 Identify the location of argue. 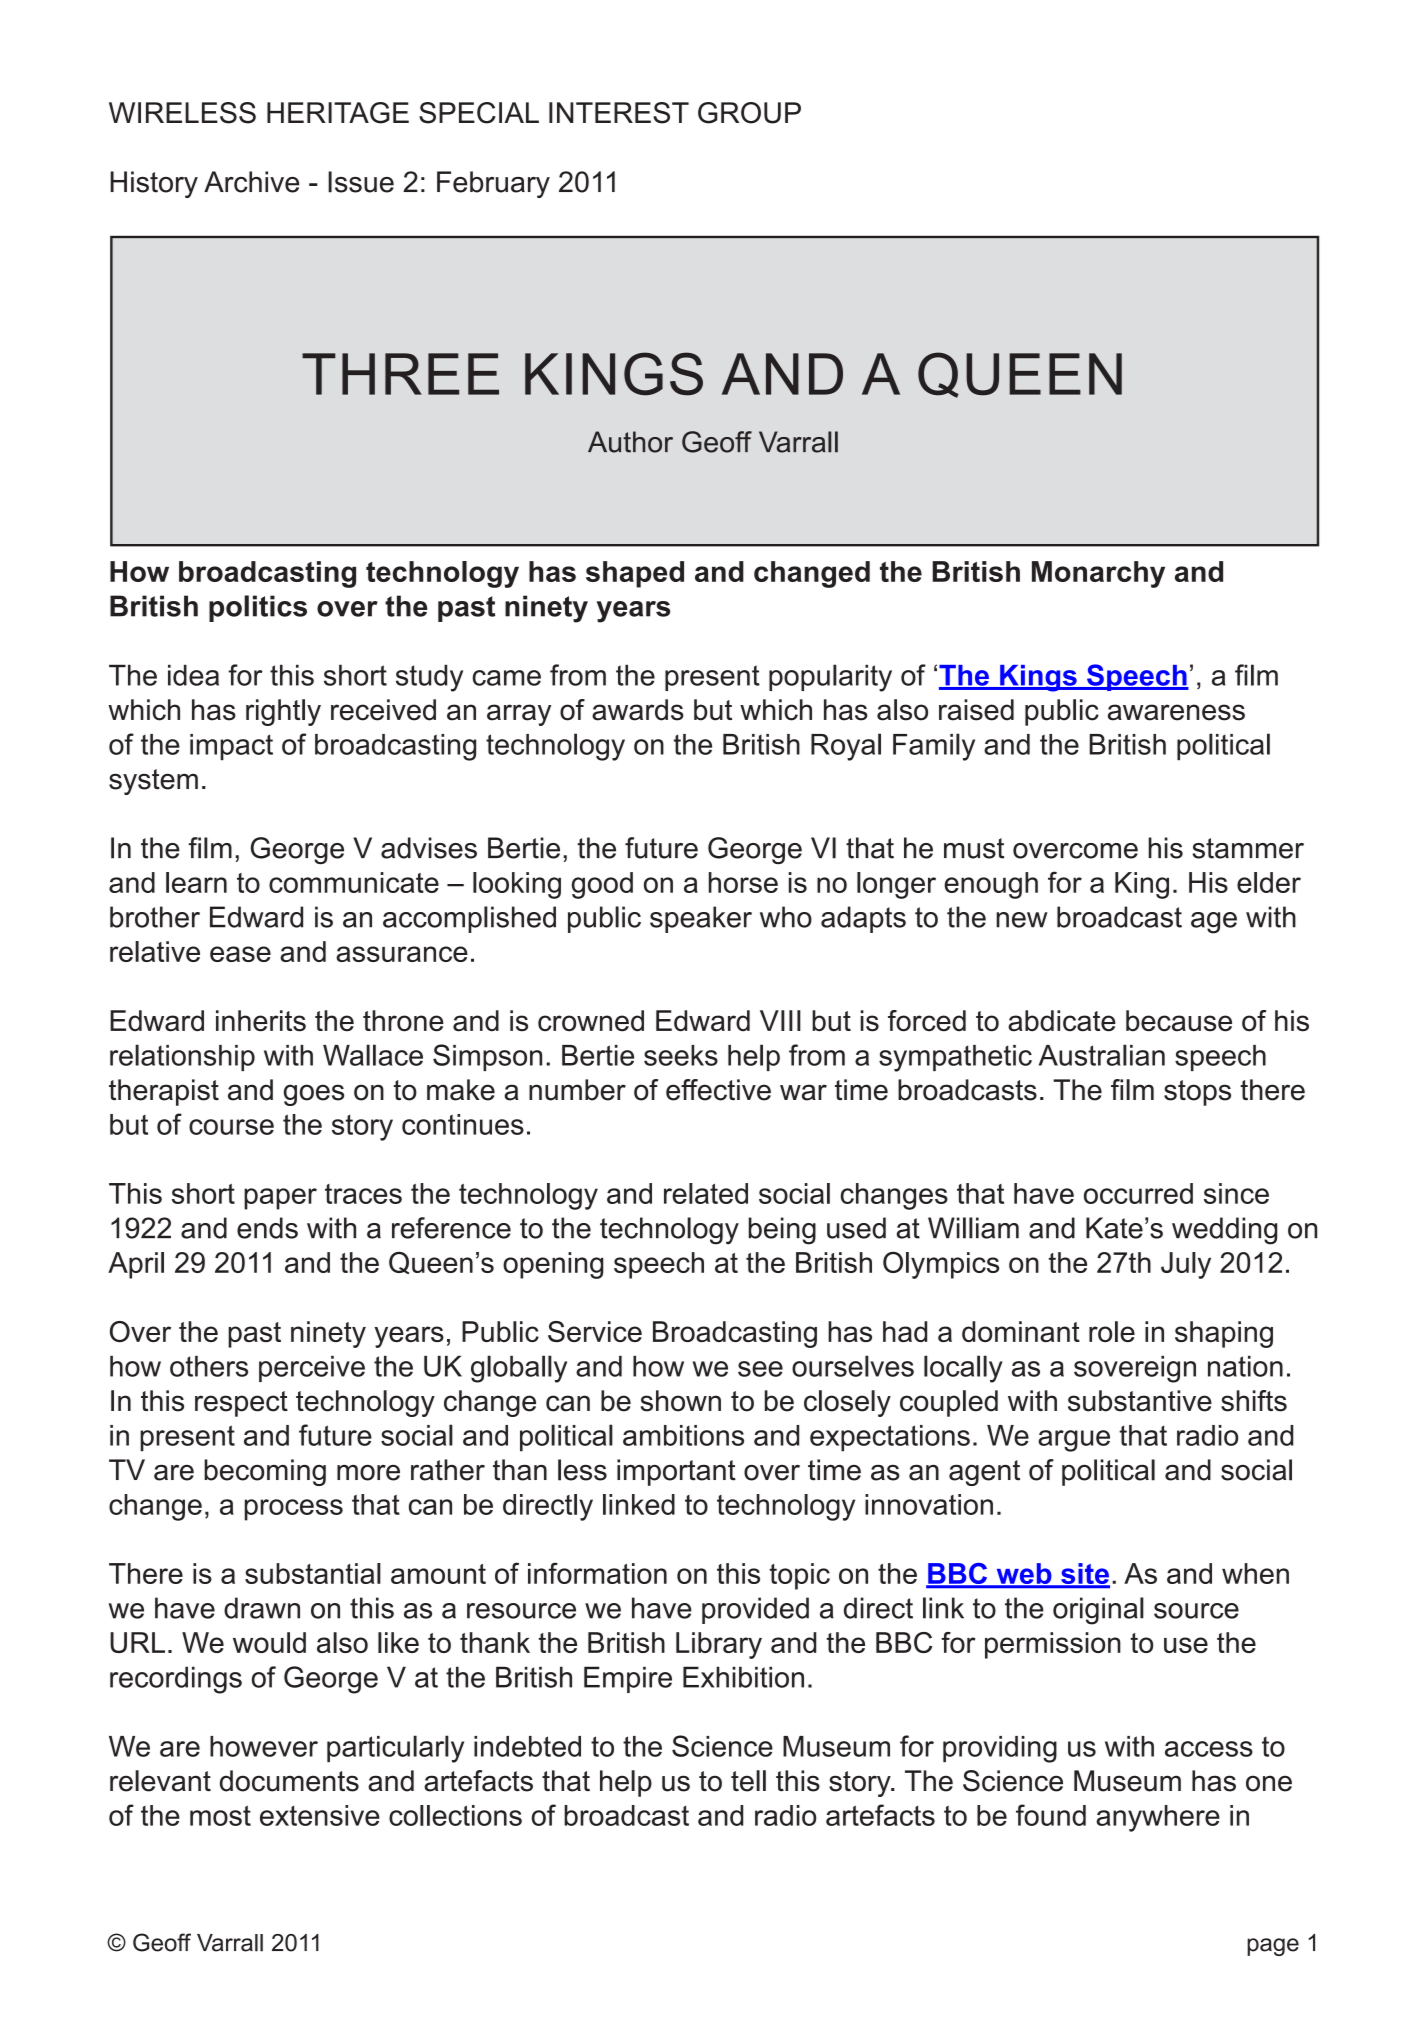
(1074, 1441).
